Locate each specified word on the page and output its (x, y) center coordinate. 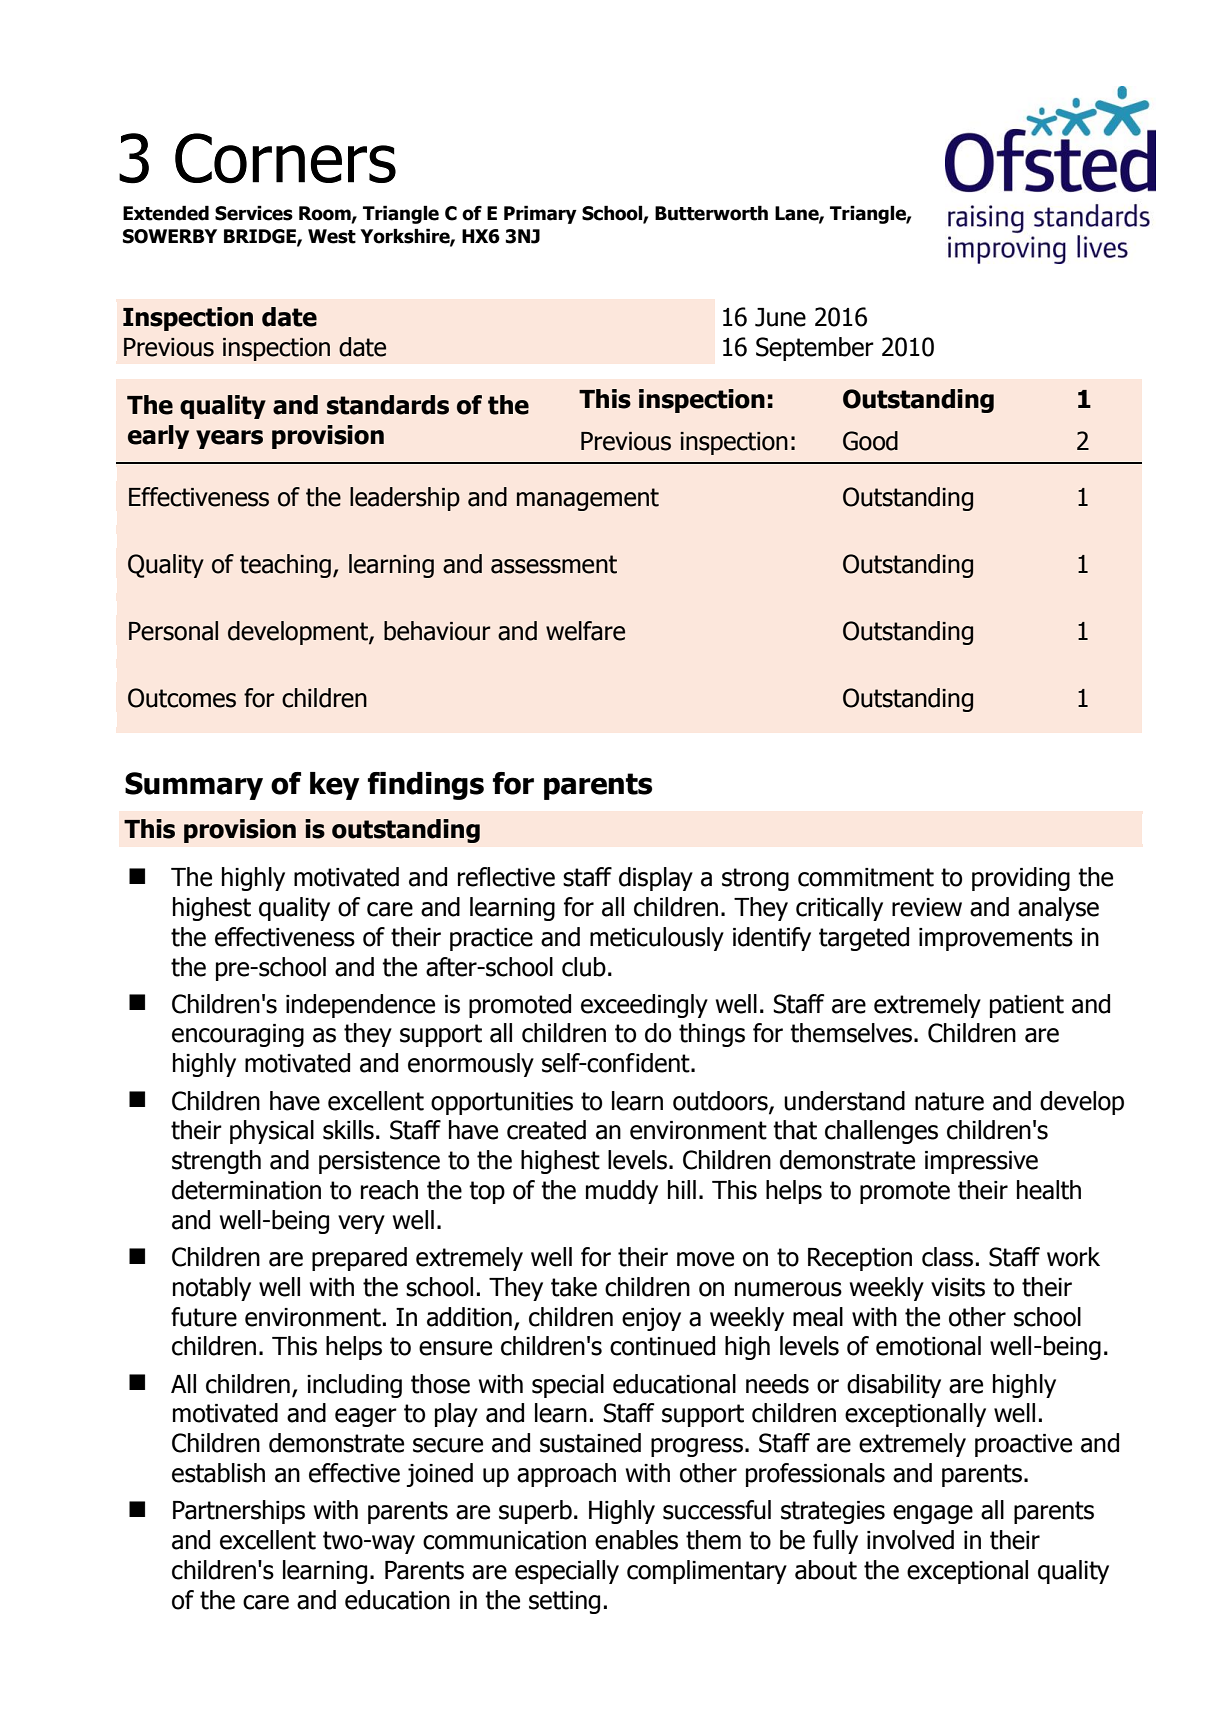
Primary (540, 214)
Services (254, 213)
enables (636, 1540)
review (927, 907)
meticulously (657, 939)
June (780, 317)
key (335, 786)
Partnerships (239, 1512)
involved (910, 1540)
